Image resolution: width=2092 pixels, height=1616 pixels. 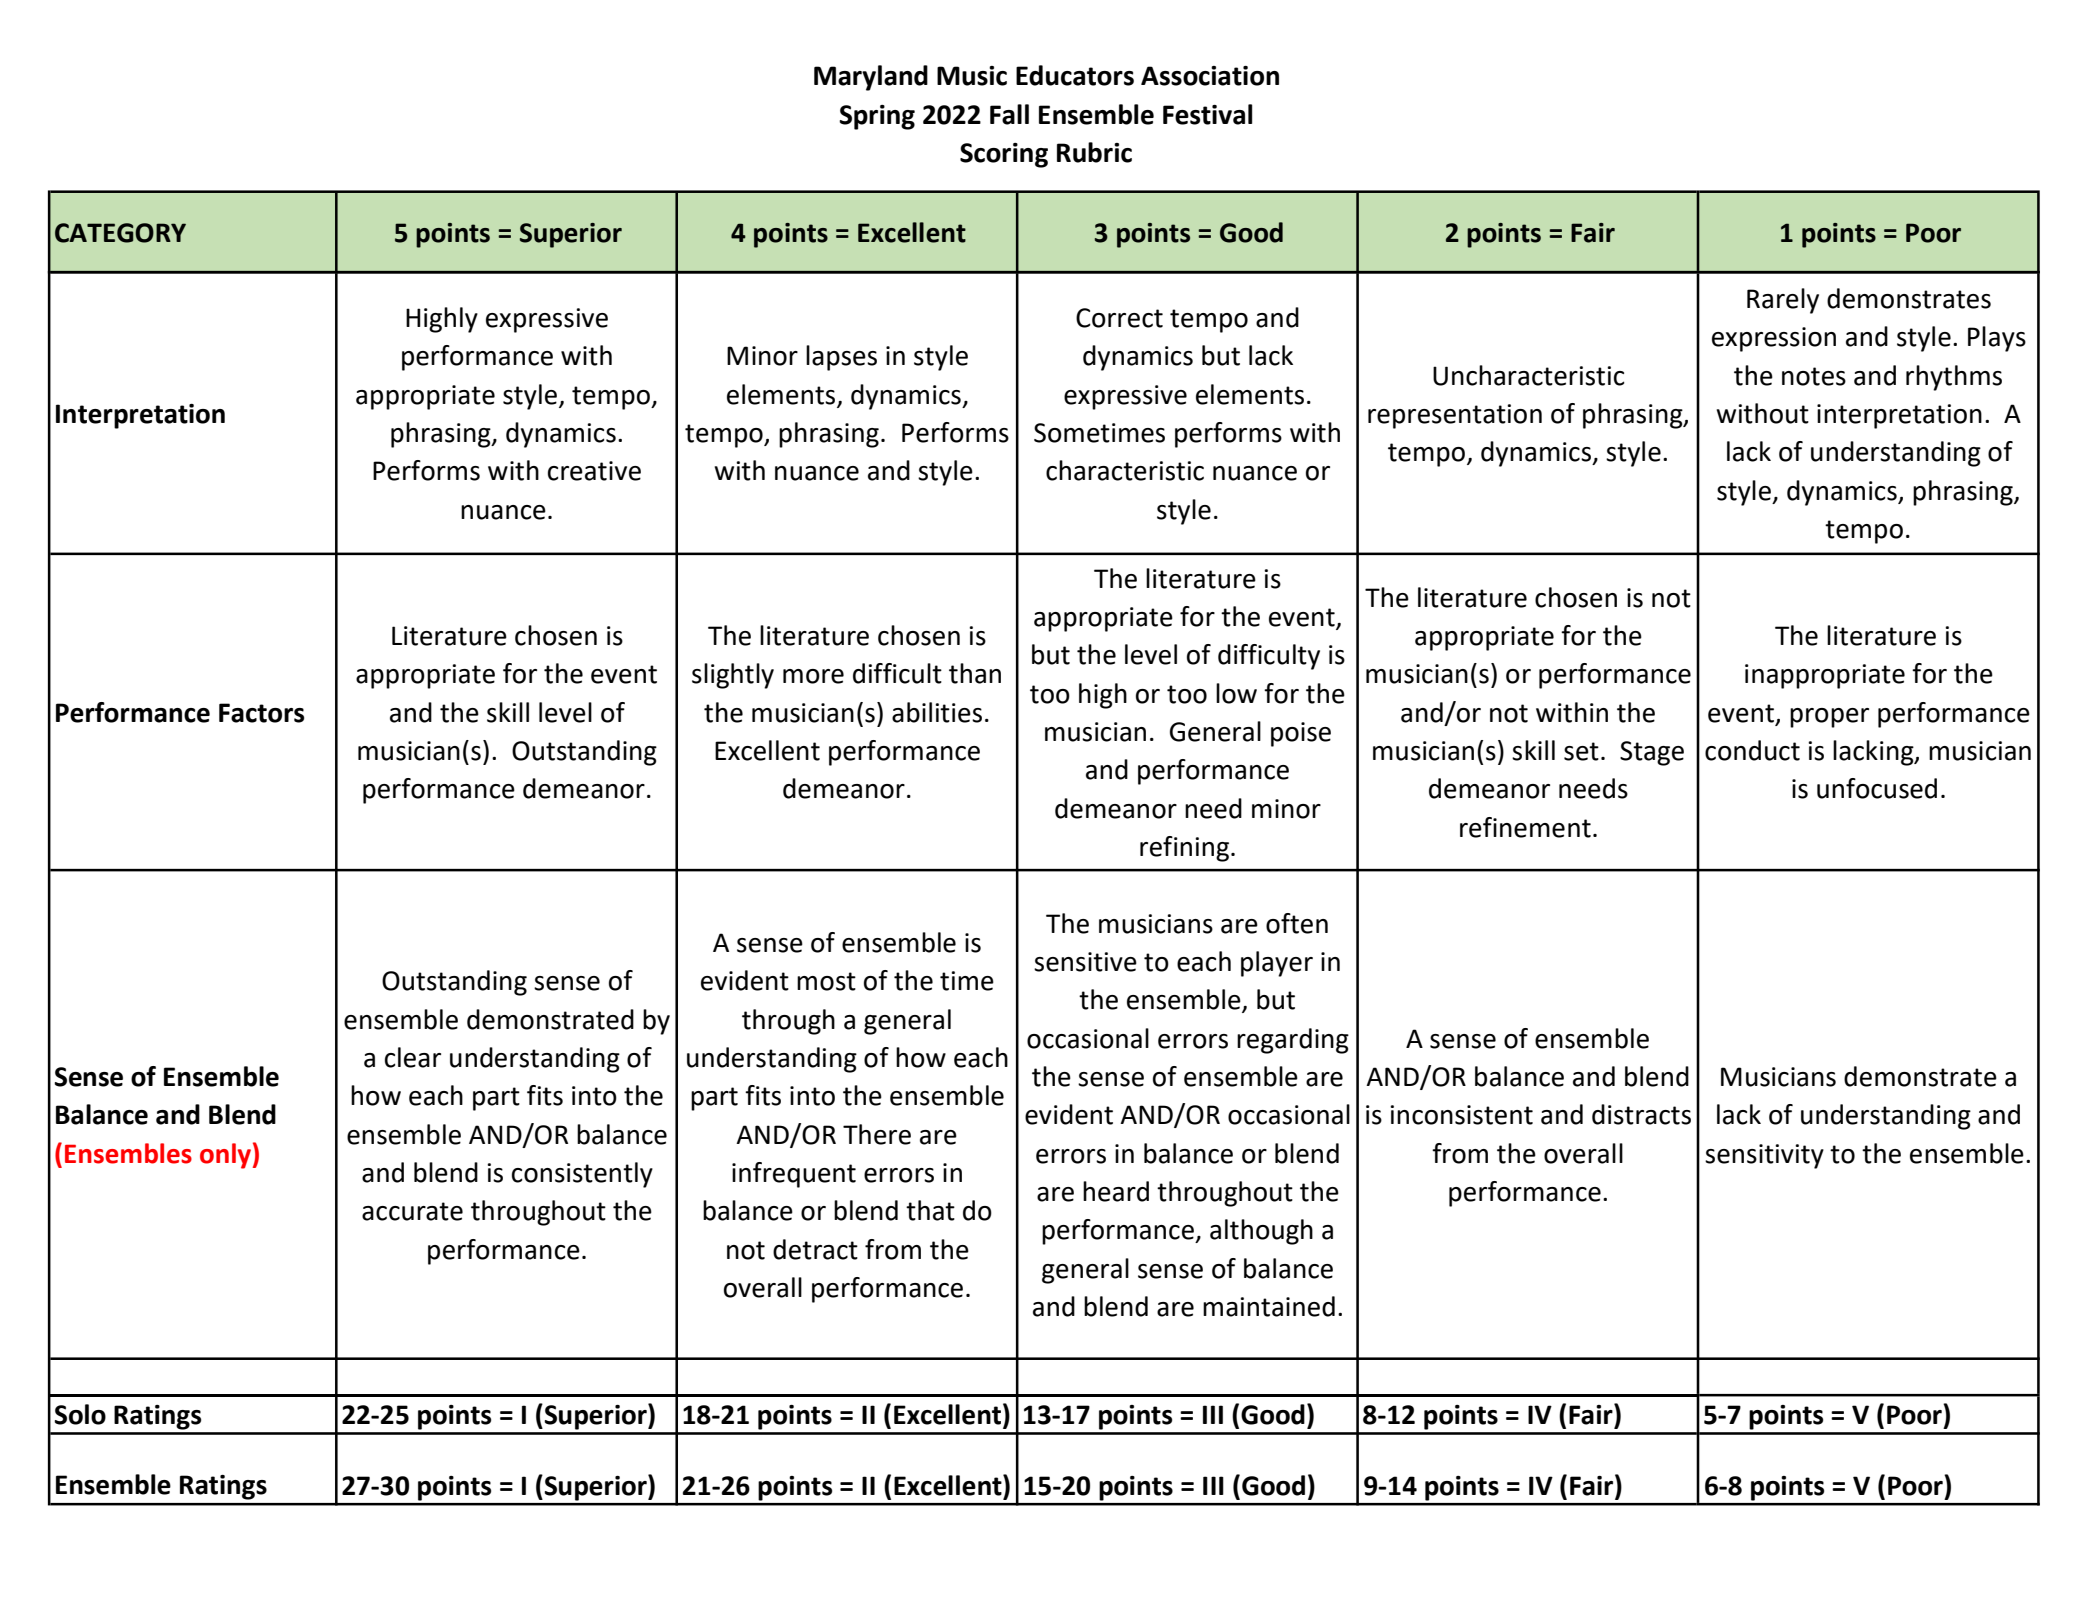 What do you see at coordinates (1009, 114) in the screenshot?
I see `Fall` at bounding box center [1009, 114].
